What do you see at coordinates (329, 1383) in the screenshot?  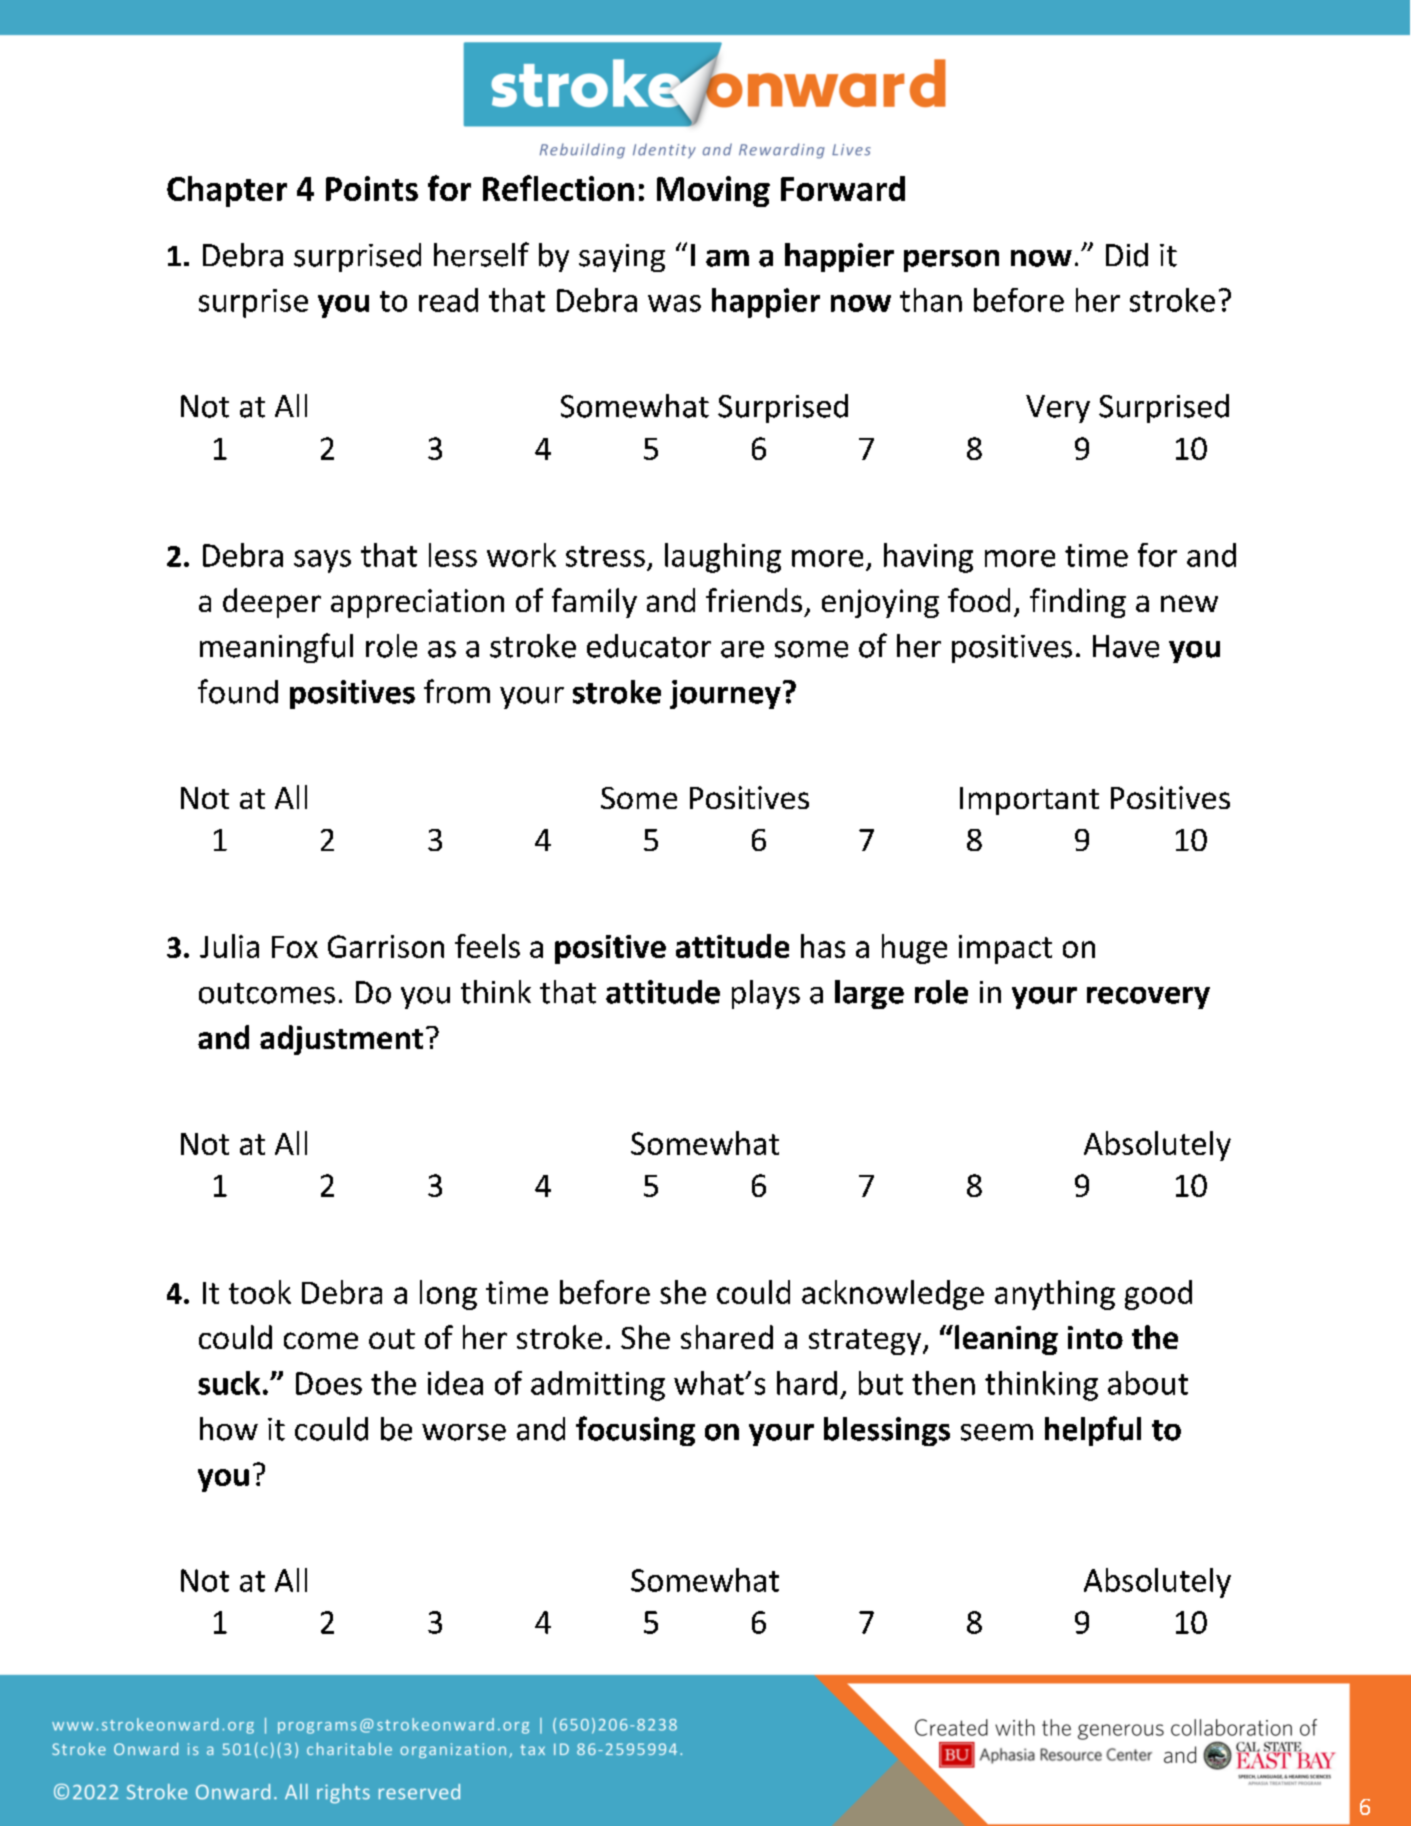 I see `Does` at bounding box center [329, 1383].
